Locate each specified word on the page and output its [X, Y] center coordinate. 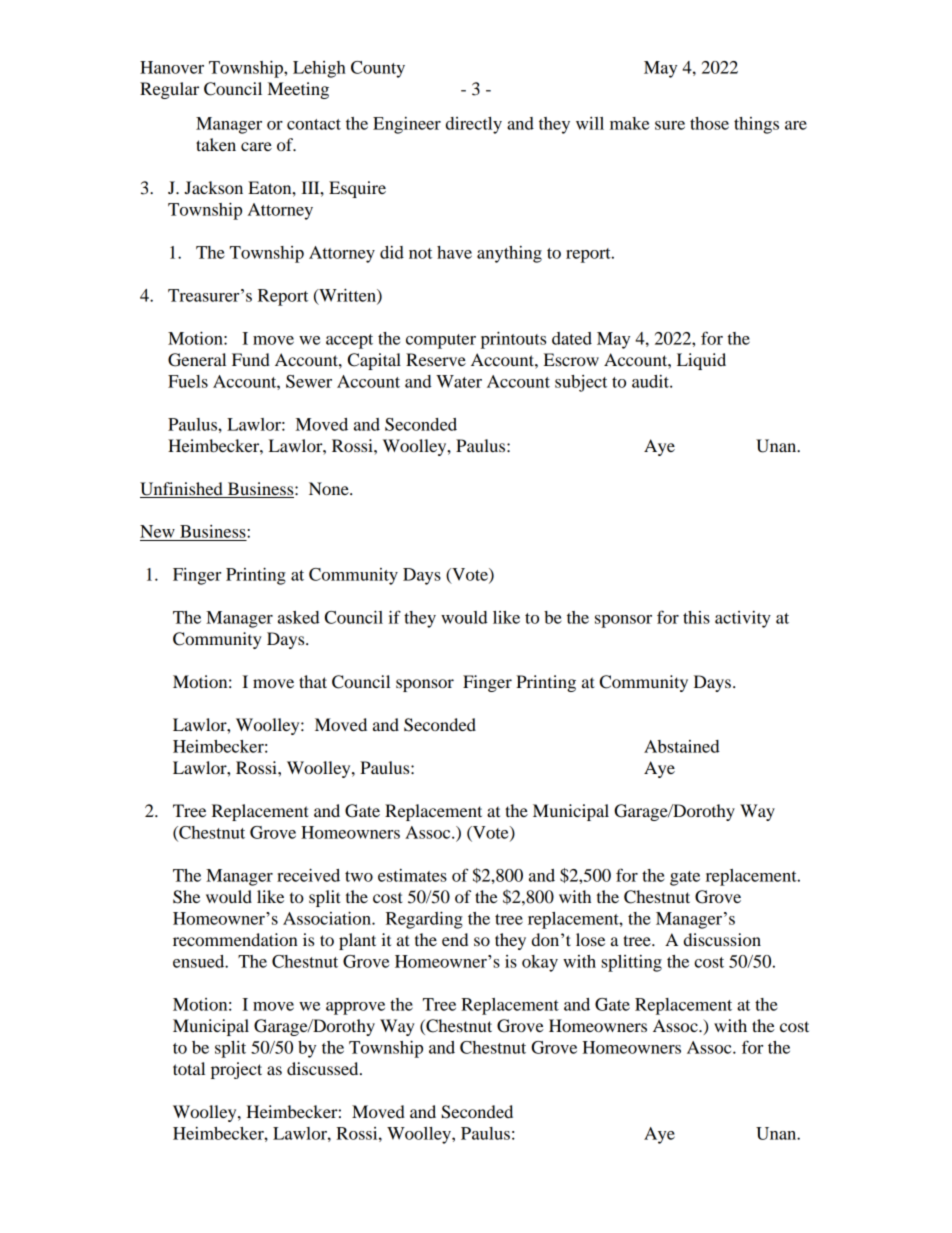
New [157, 531]
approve [355, 1008]
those [709, 123]
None [330, 488]
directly [474, 125]
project [236, 1070]
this [696, 617]
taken [216, 144]
